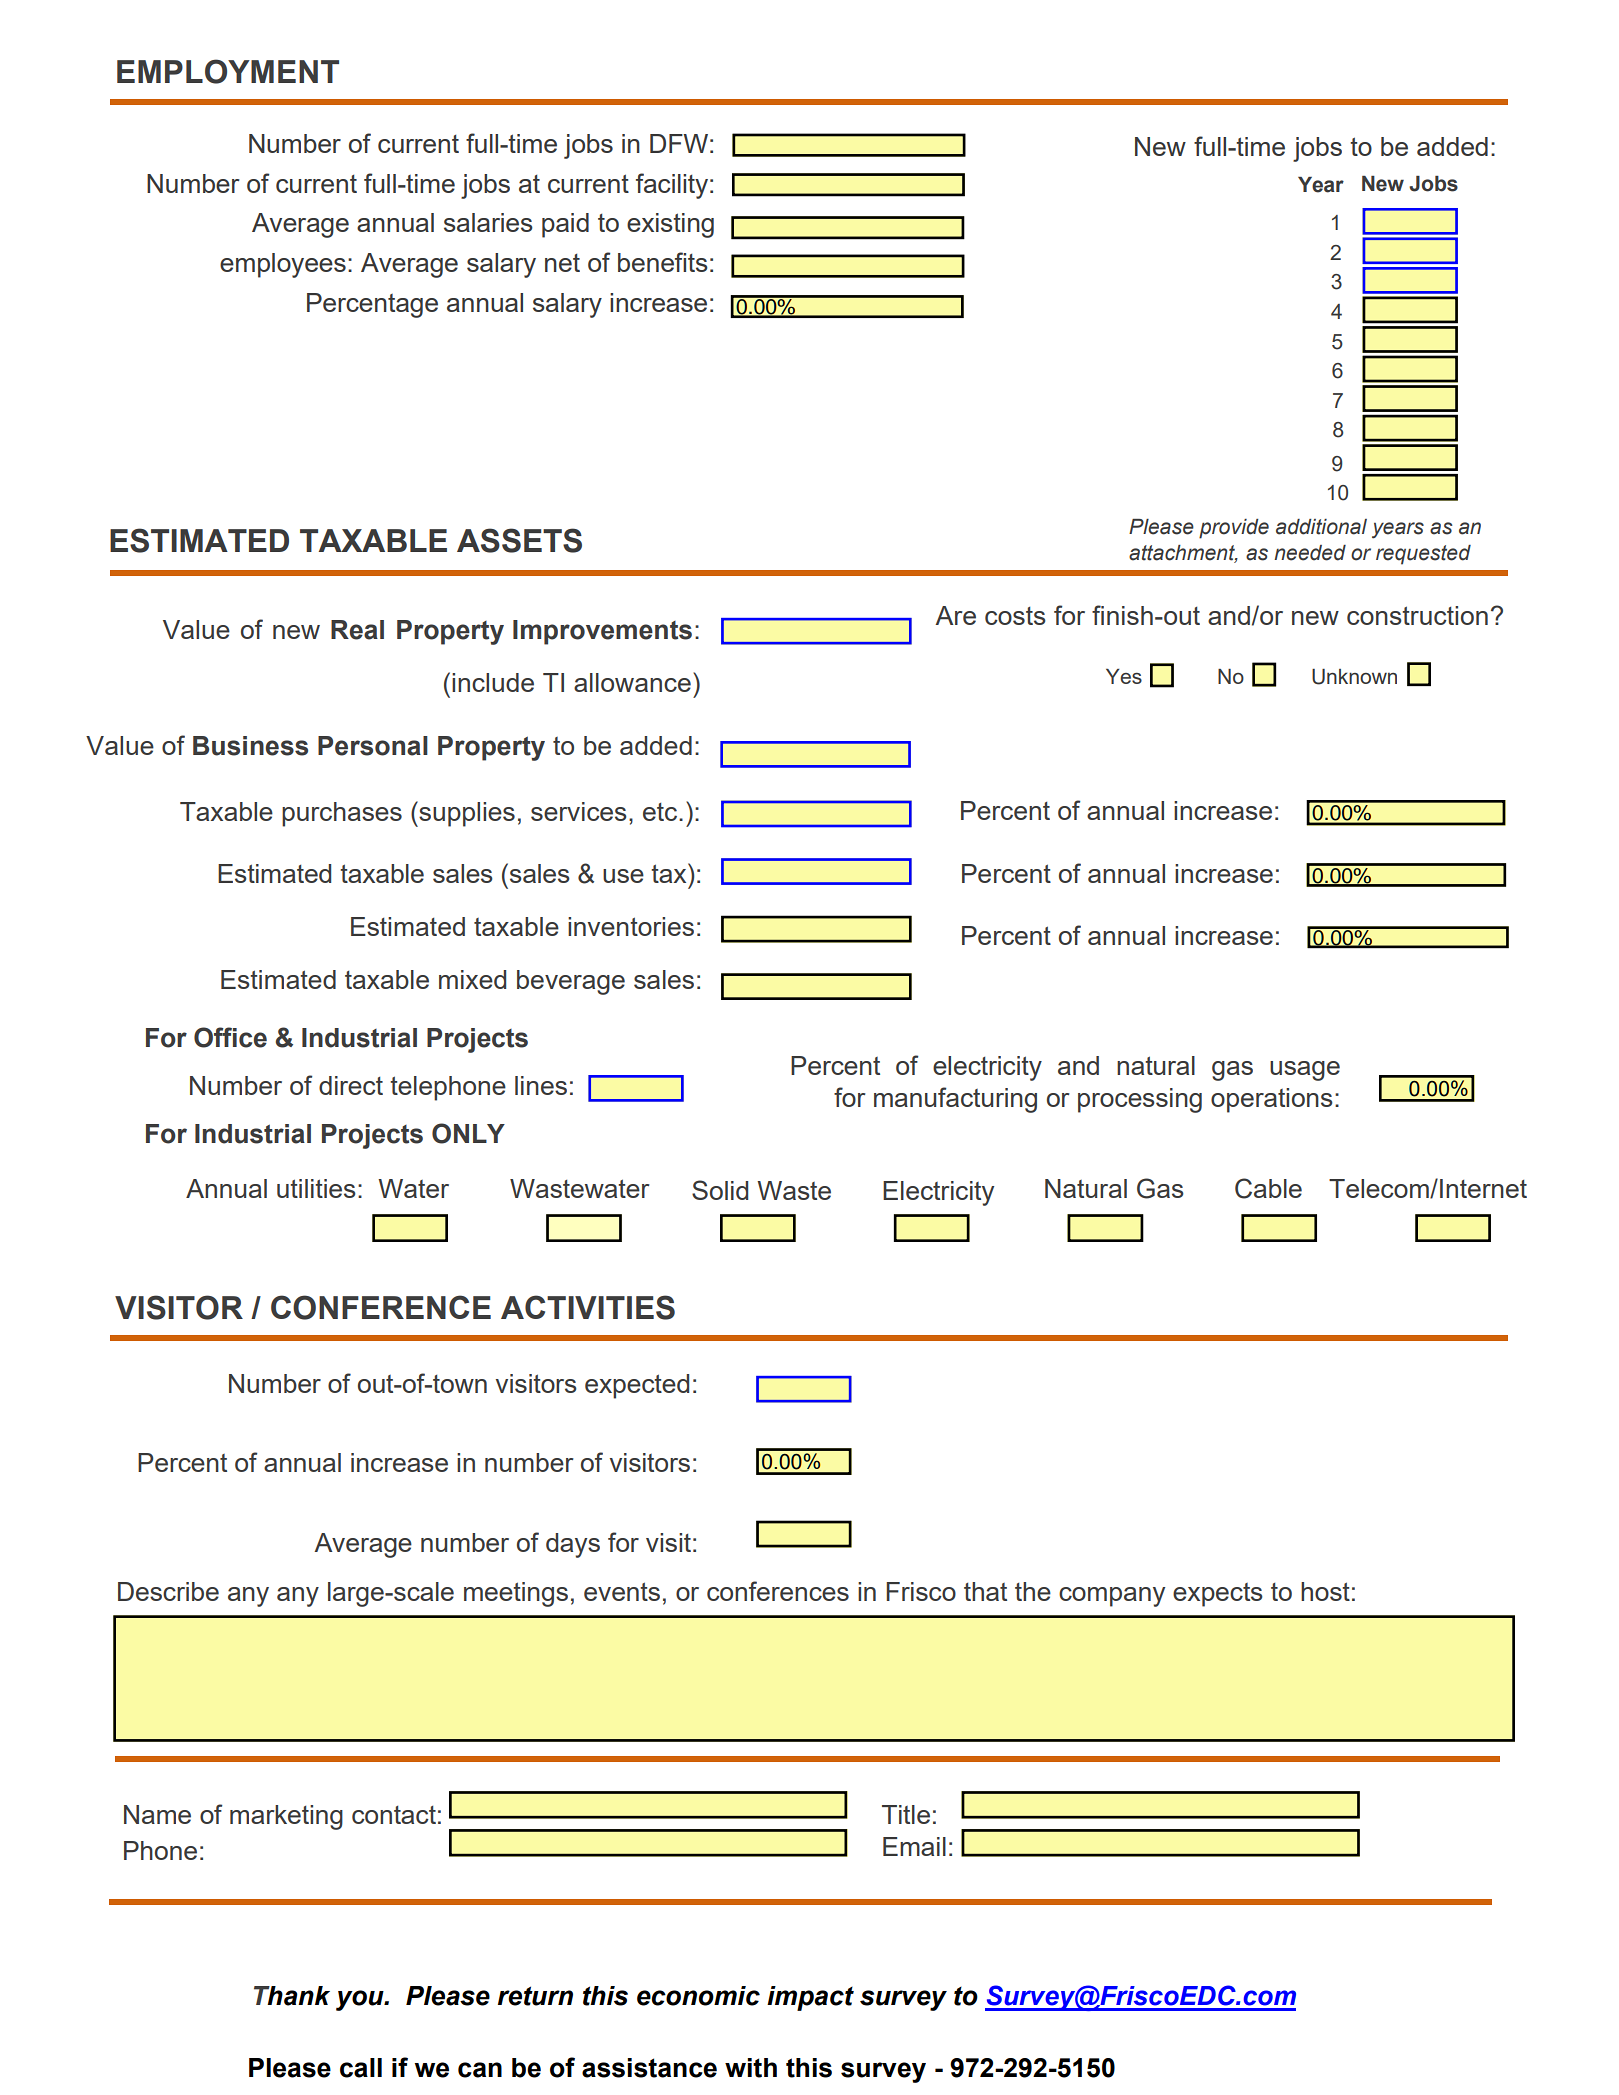  Describe the element at coordinates (357, 630) in the screenshot. I see `Real` at that location.
